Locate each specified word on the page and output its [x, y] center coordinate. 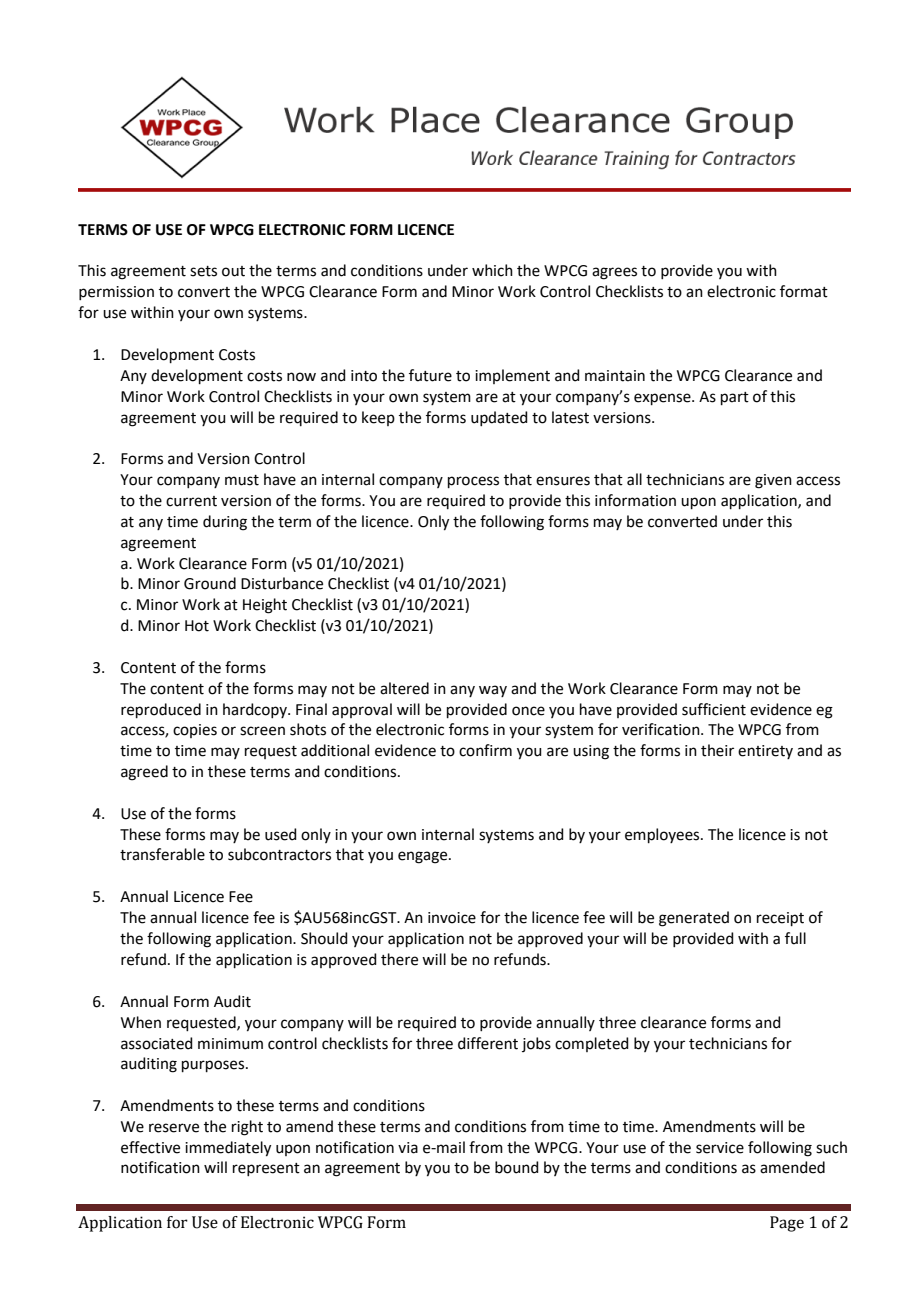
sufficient [714, 709]
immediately [228, 1149]
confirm [485, 750]
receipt [780, 919]
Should [324, 938]
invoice [452, 918]
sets [203, 271]
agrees [614, 273]
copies [195, 731]
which [492, 270]
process [473, 482]
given [773, 481]
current [191, 501]
